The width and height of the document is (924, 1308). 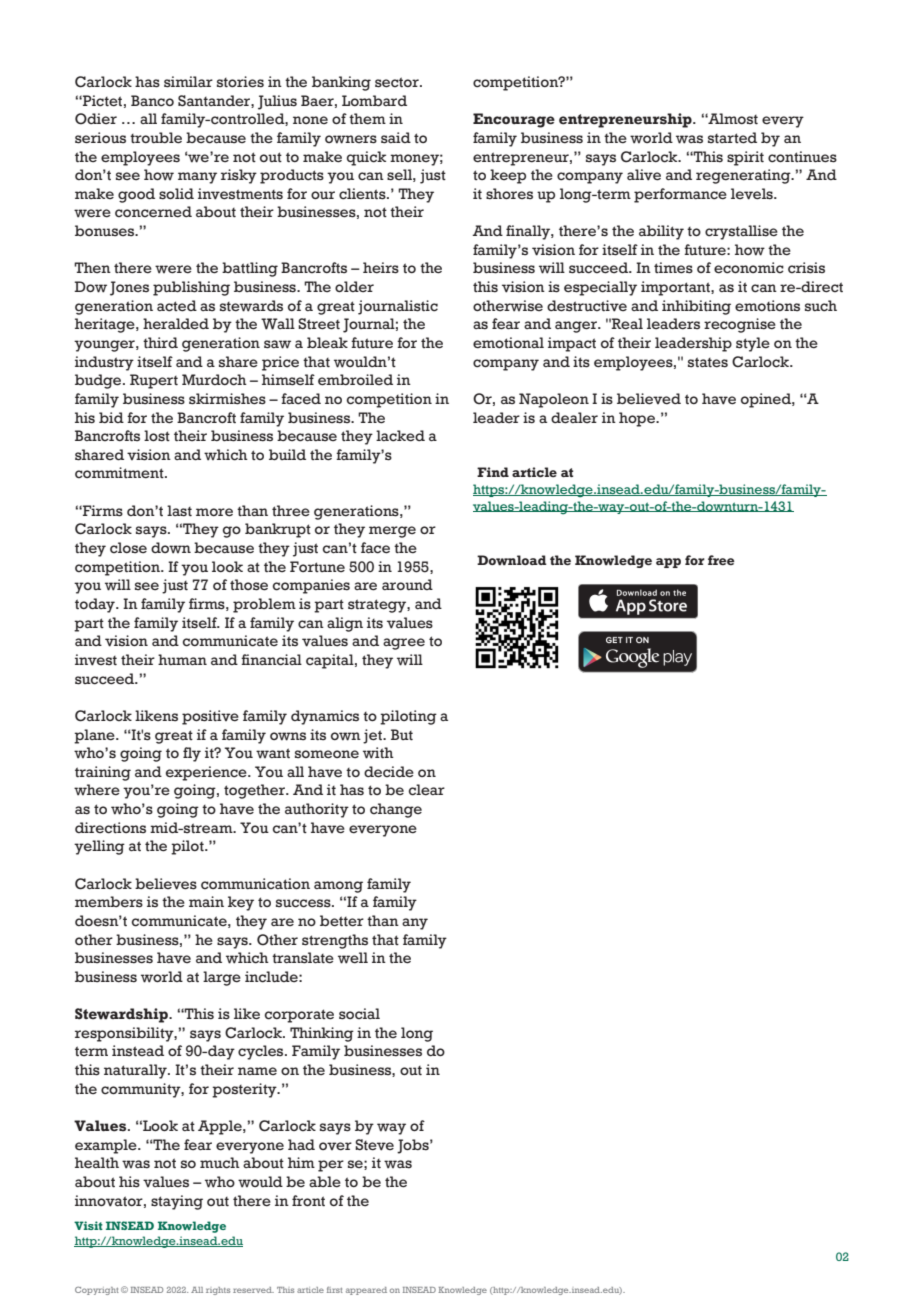 I want to click on instead, so click(x=138, y=1051).
